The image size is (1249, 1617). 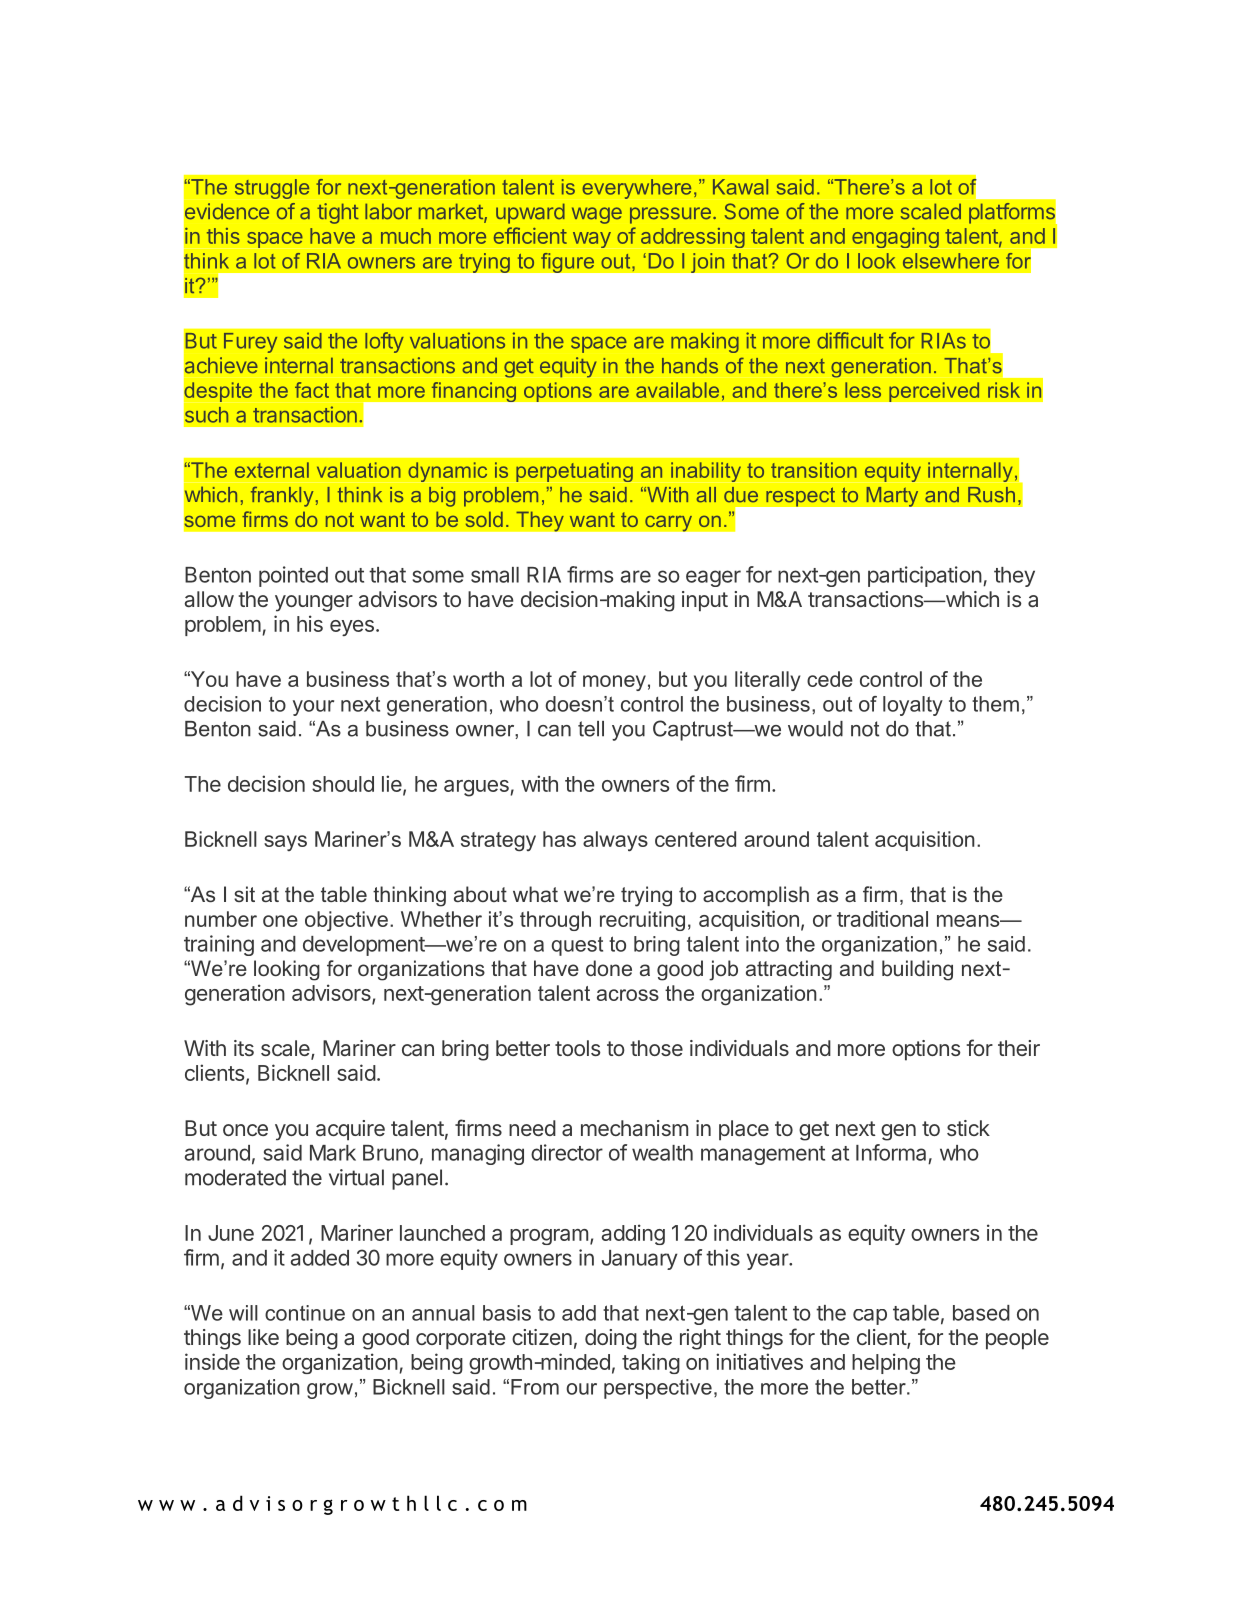 I want to click on tight, so click(x=338, y=213).
